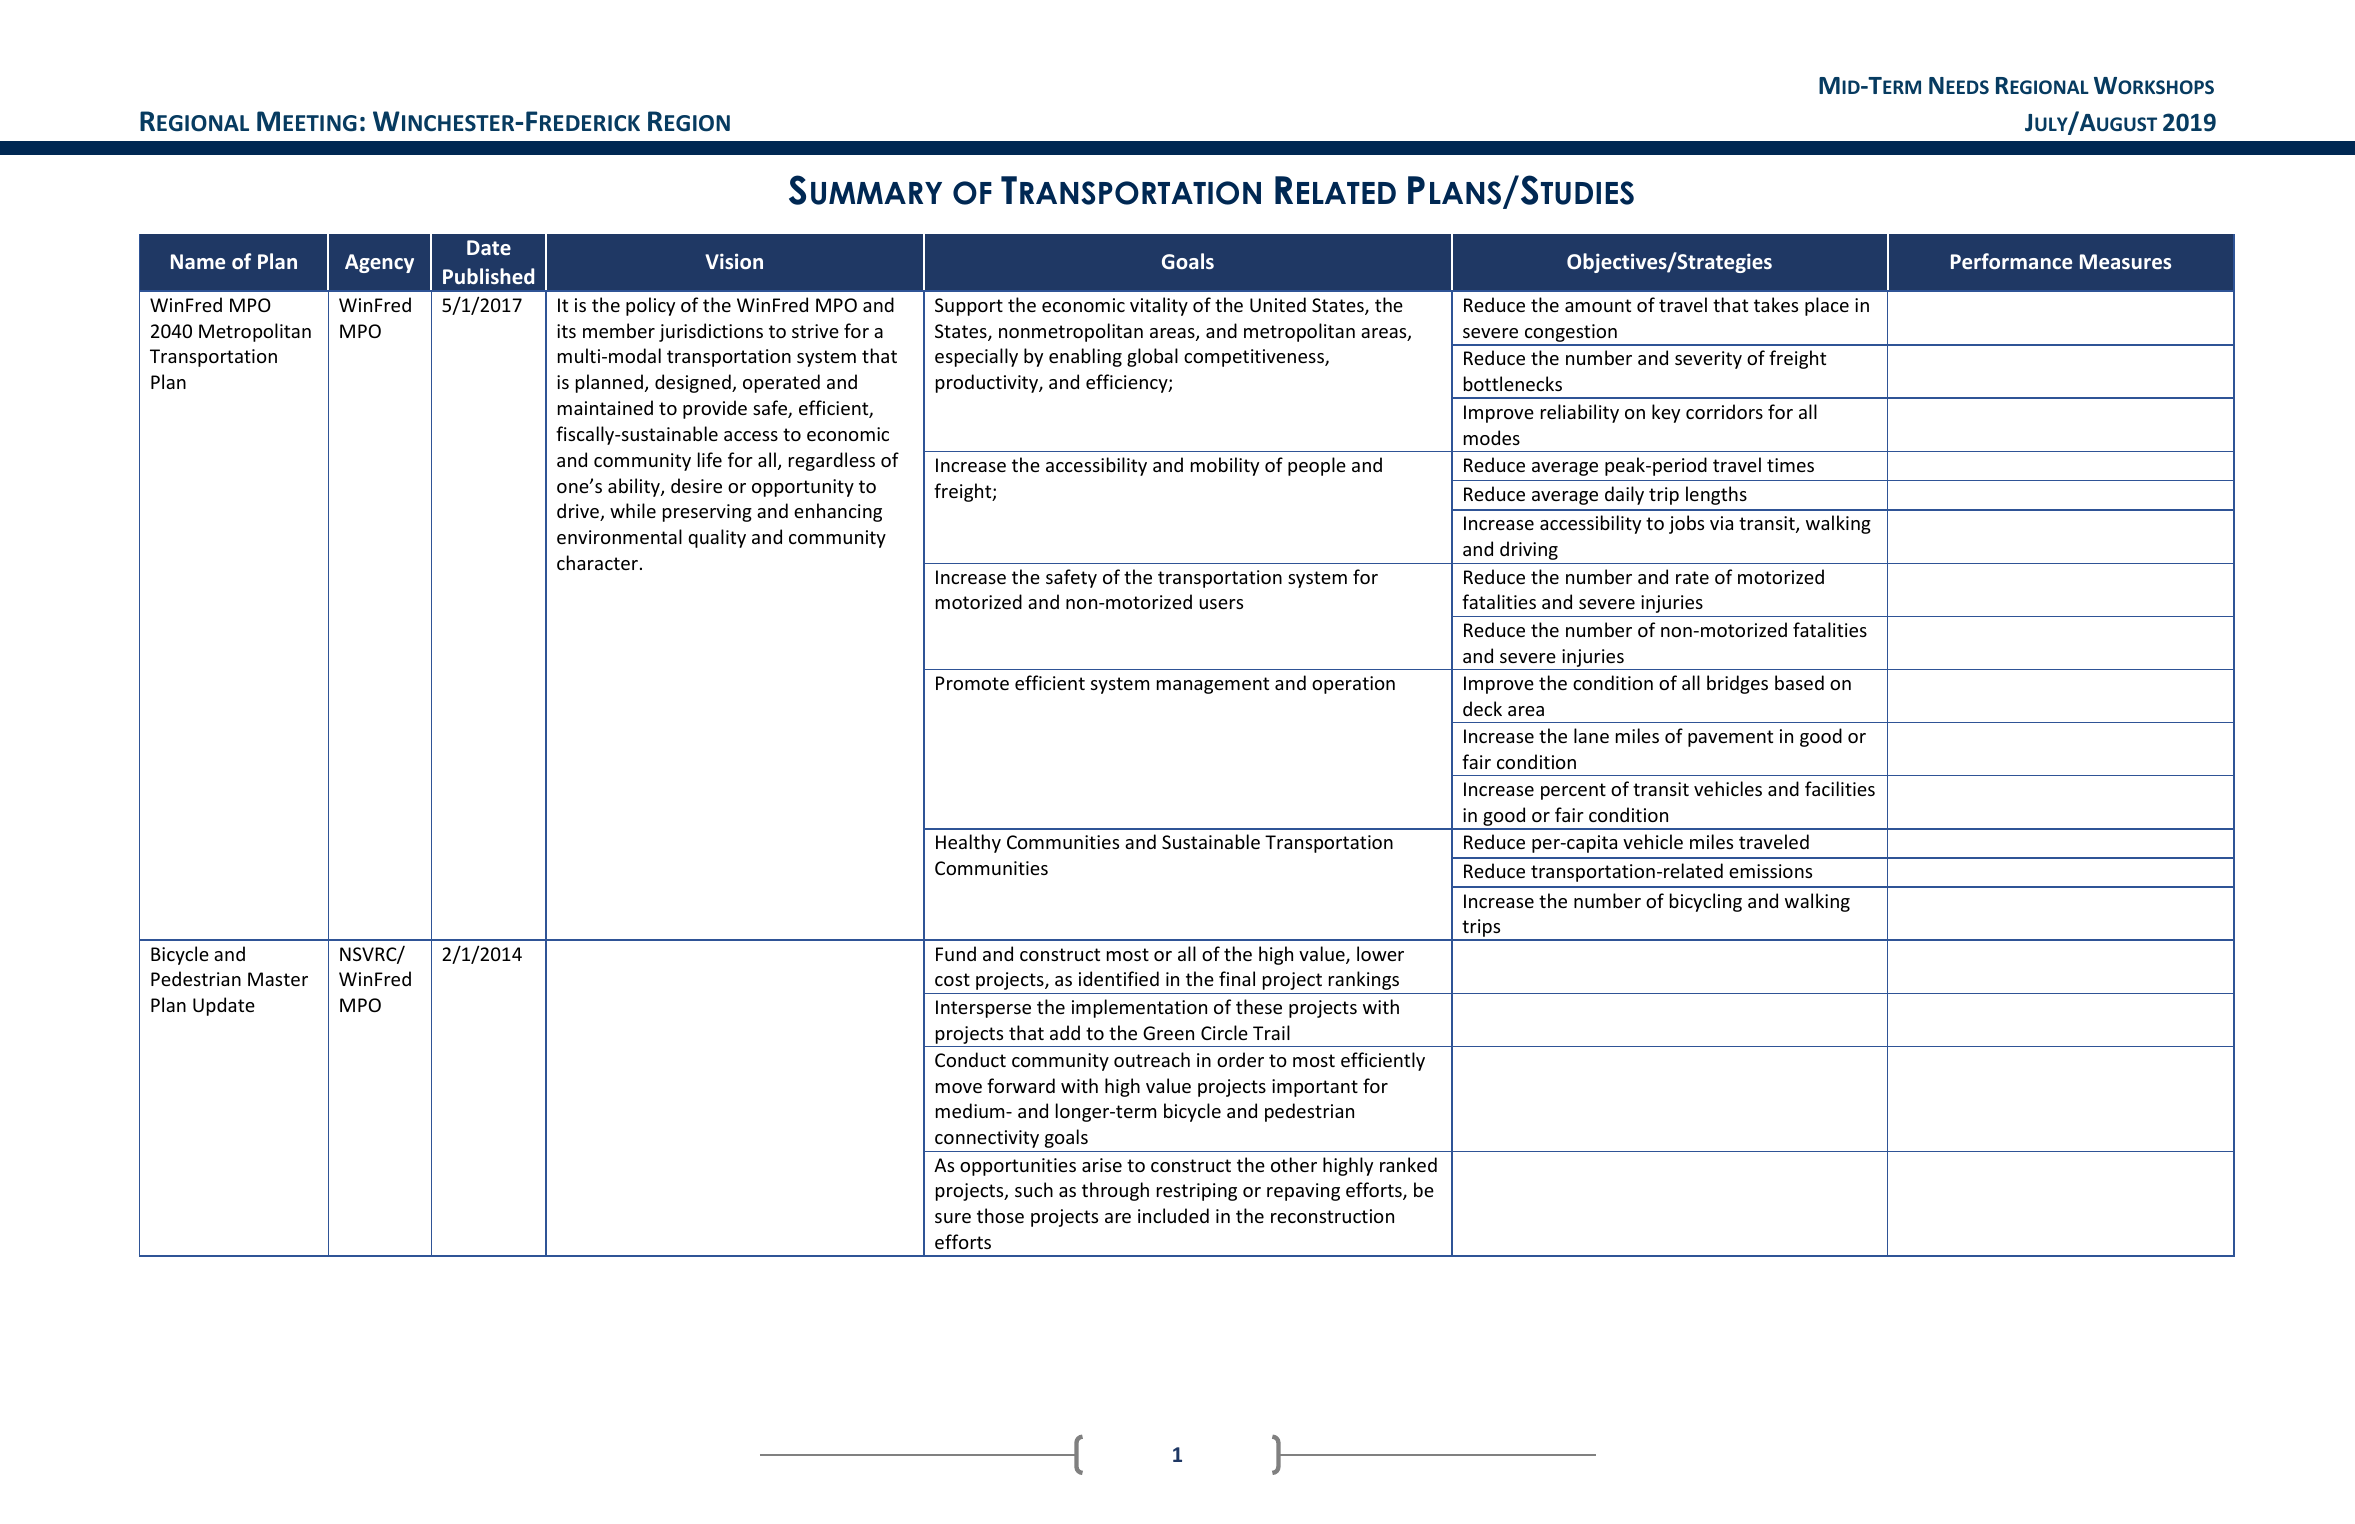 This screenshot has width=2355, height=1524. What do you see at coordinates (1159, 306) in the screenshot?
I see `vitality` at bounding box center [1159, 306].
